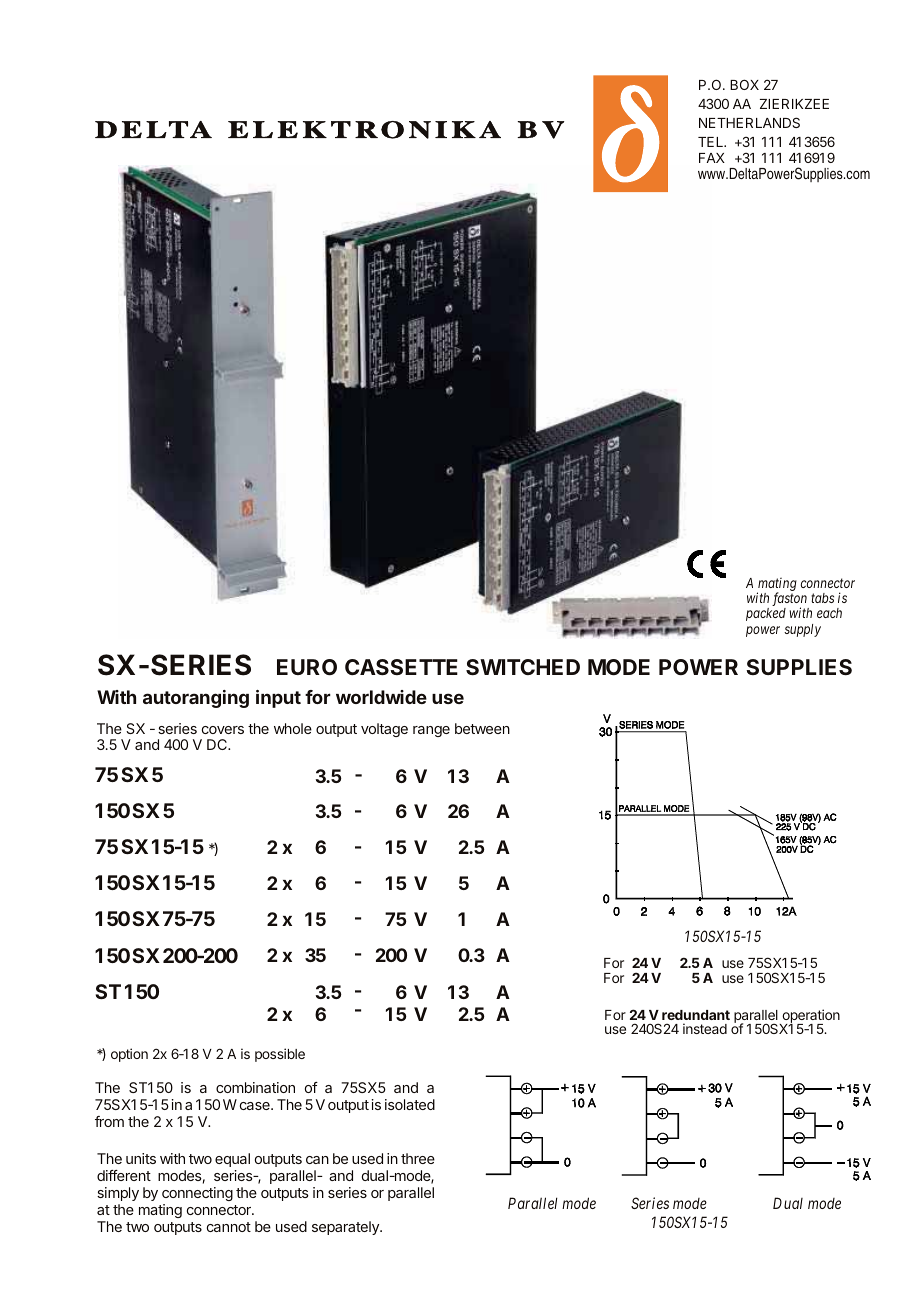  Describe the element at coordinates (766, 614) in the document. I see `packed` at that location.
